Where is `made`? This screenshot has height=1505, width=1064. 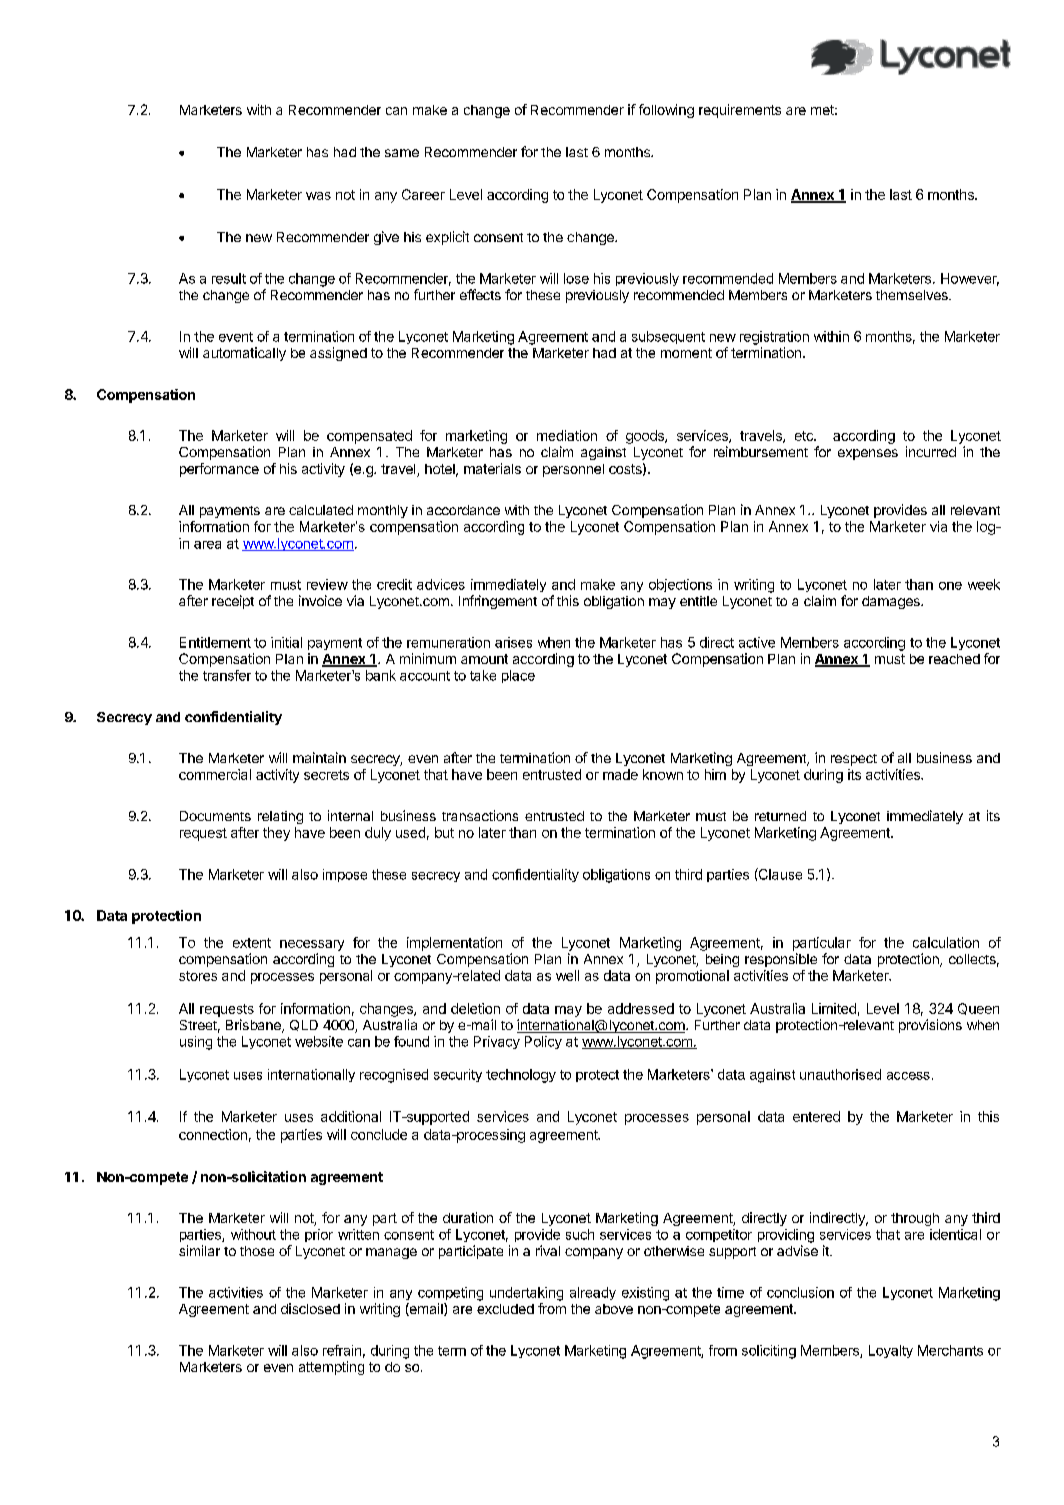 made is located at coordinates (620, 774).
